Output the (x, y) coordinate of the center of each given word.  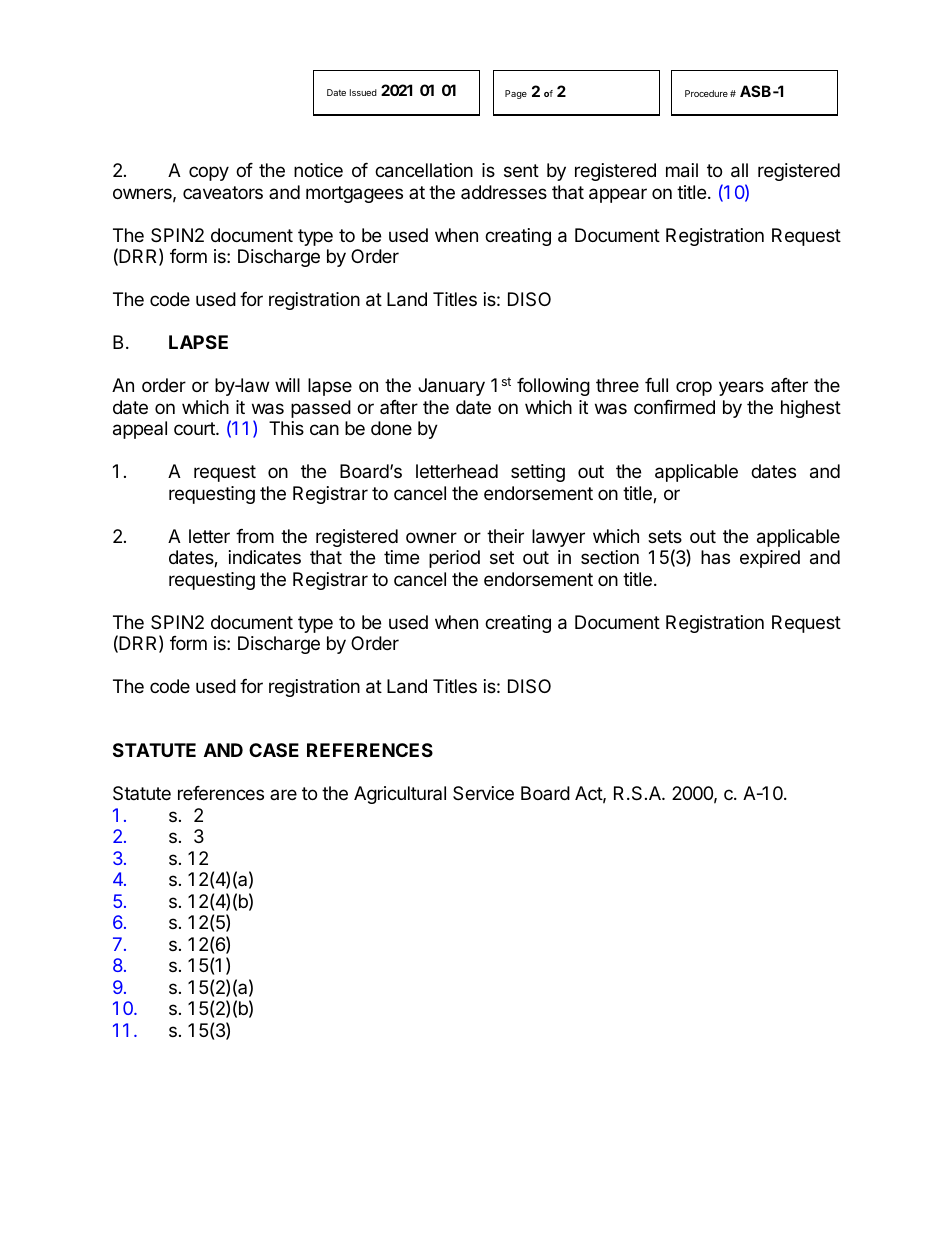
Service (483, 793)
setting (538, 473)
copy (209, 173)
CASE (274, 750)
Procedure (706, 93)
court (195, 428)
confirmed (674, 407)
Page (516, 94)
